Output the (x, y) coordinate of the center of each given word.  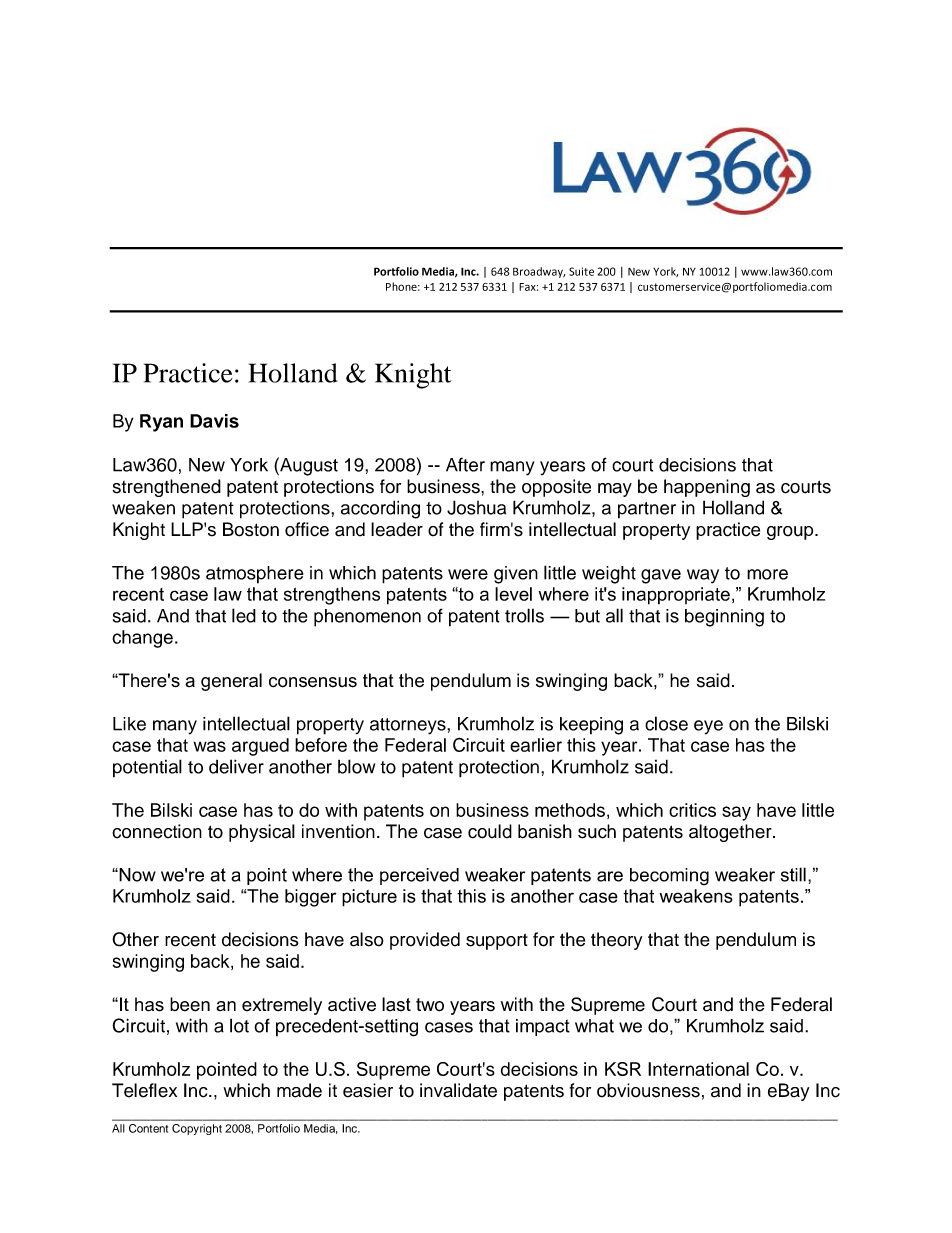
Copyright (197, 1129)
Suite (581, 271)
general (231, 682)
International (698, 1069)
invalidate (458, 1090)
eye (708, 727)
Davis (214, 421)
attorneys (409, 726)
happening (707, 488)
